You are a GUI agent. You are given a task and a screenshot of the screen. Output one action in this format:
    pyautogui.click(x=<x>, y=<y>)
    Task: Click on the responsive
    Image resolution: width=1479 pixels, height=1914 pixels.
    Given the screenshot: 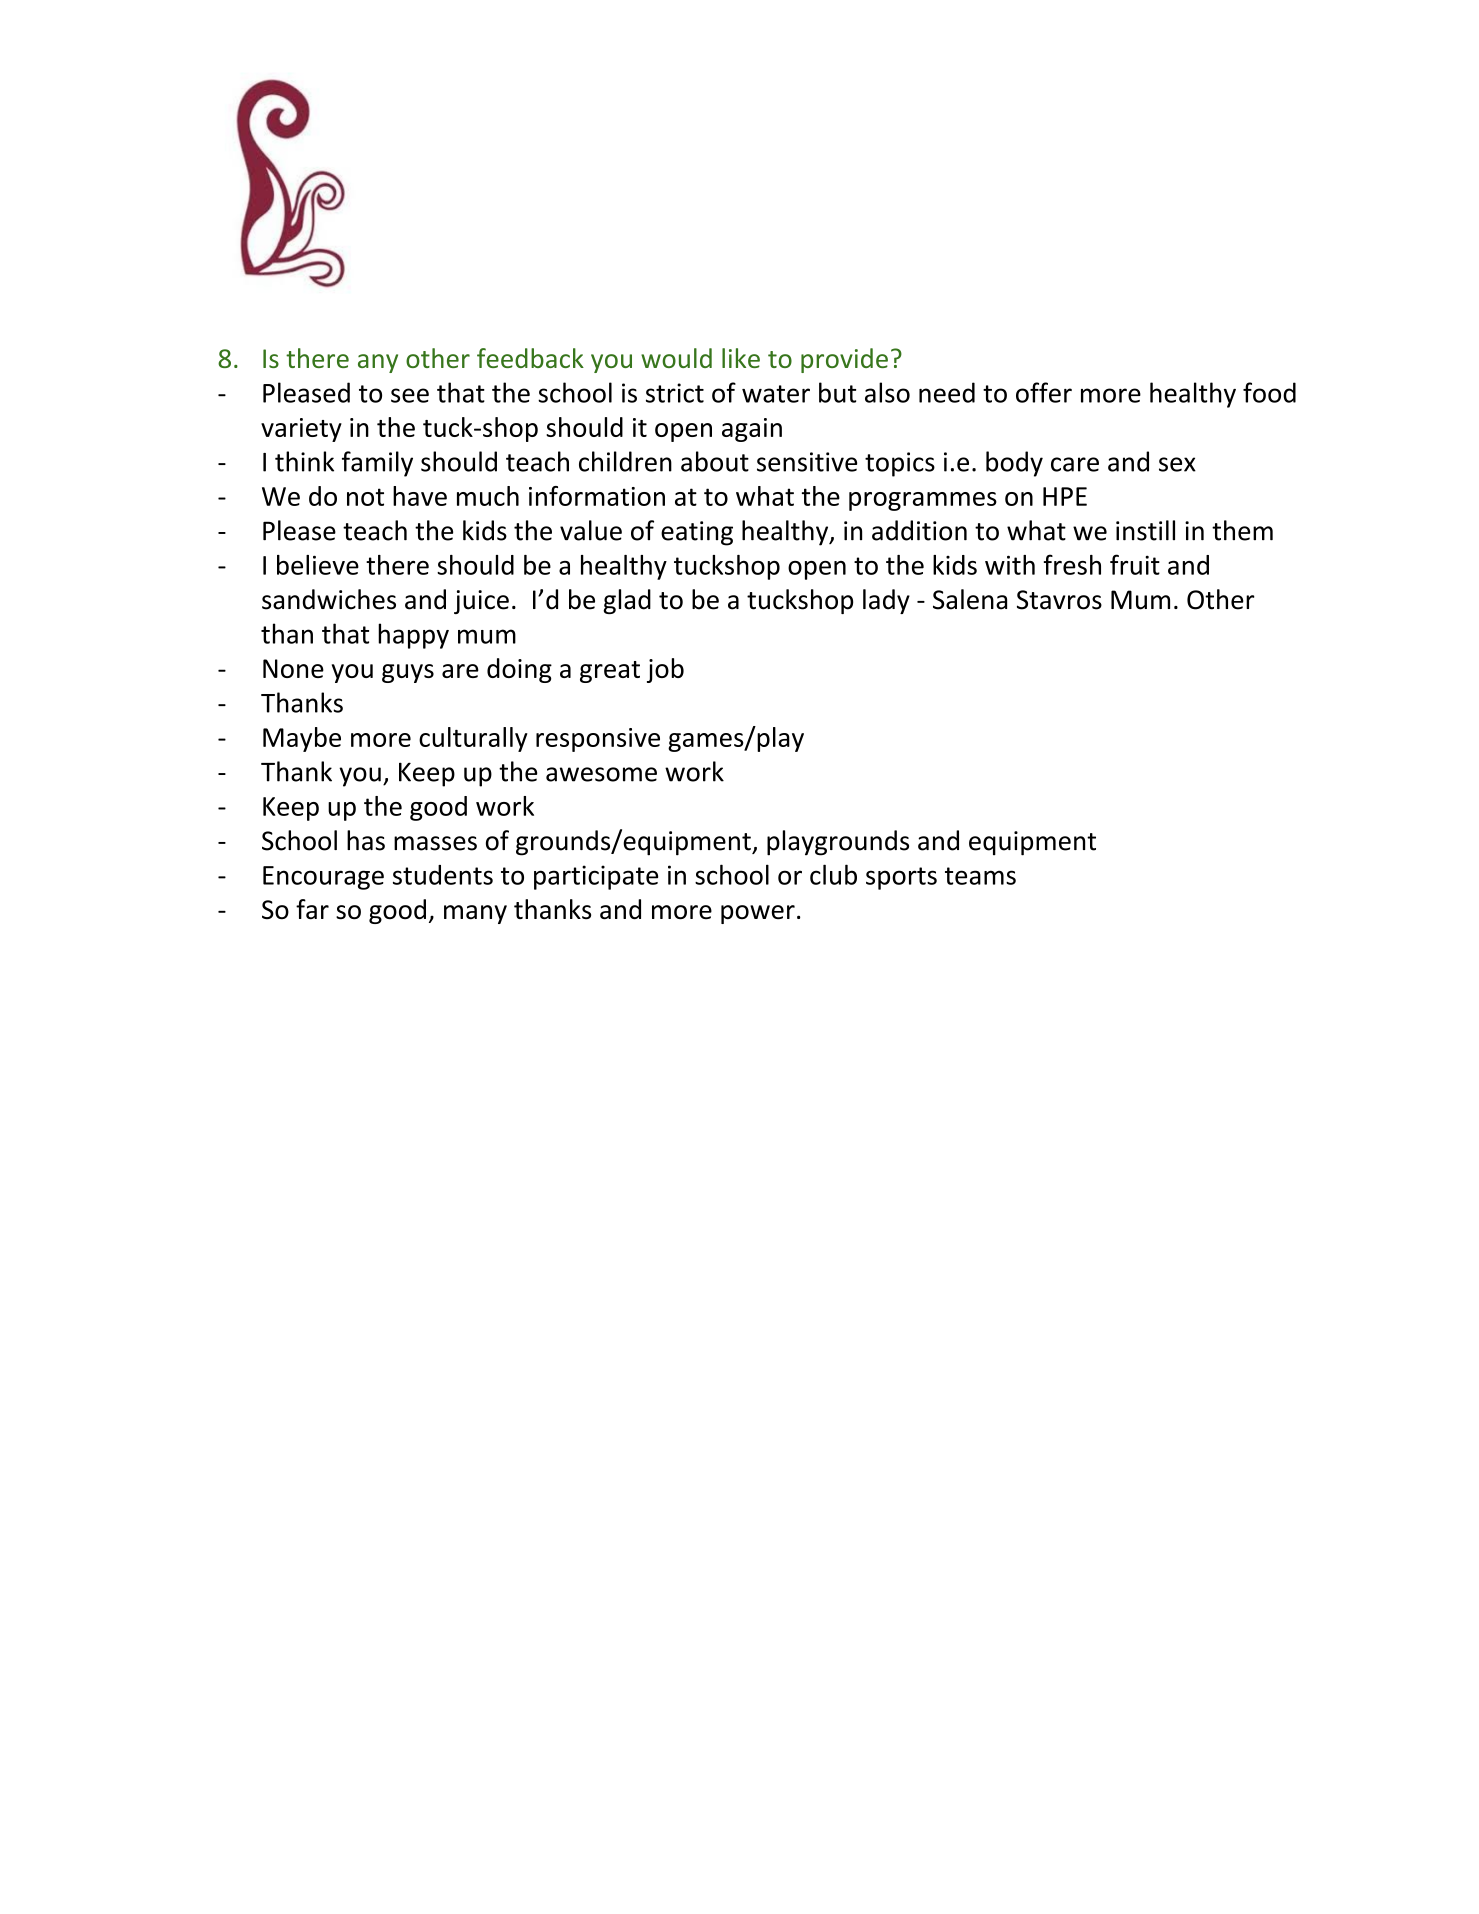 What is the action you would take?
    pyautogui.click(x=598, y=740)
